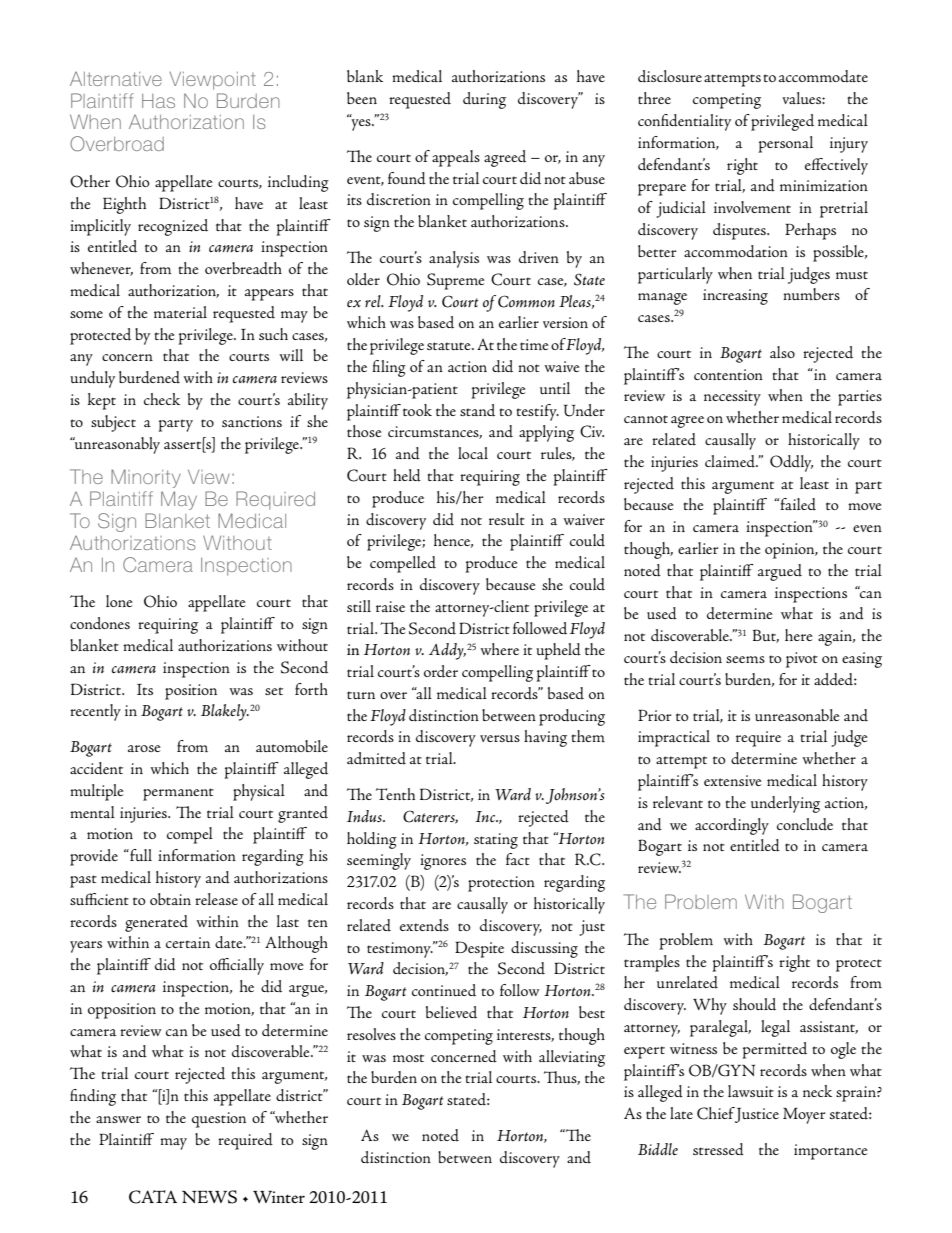 This screenshot has width=952, height=1233. What do you see at coordinates (119, 601) in the screenshot?
I see `lone` at bounding box center [119, 601].
